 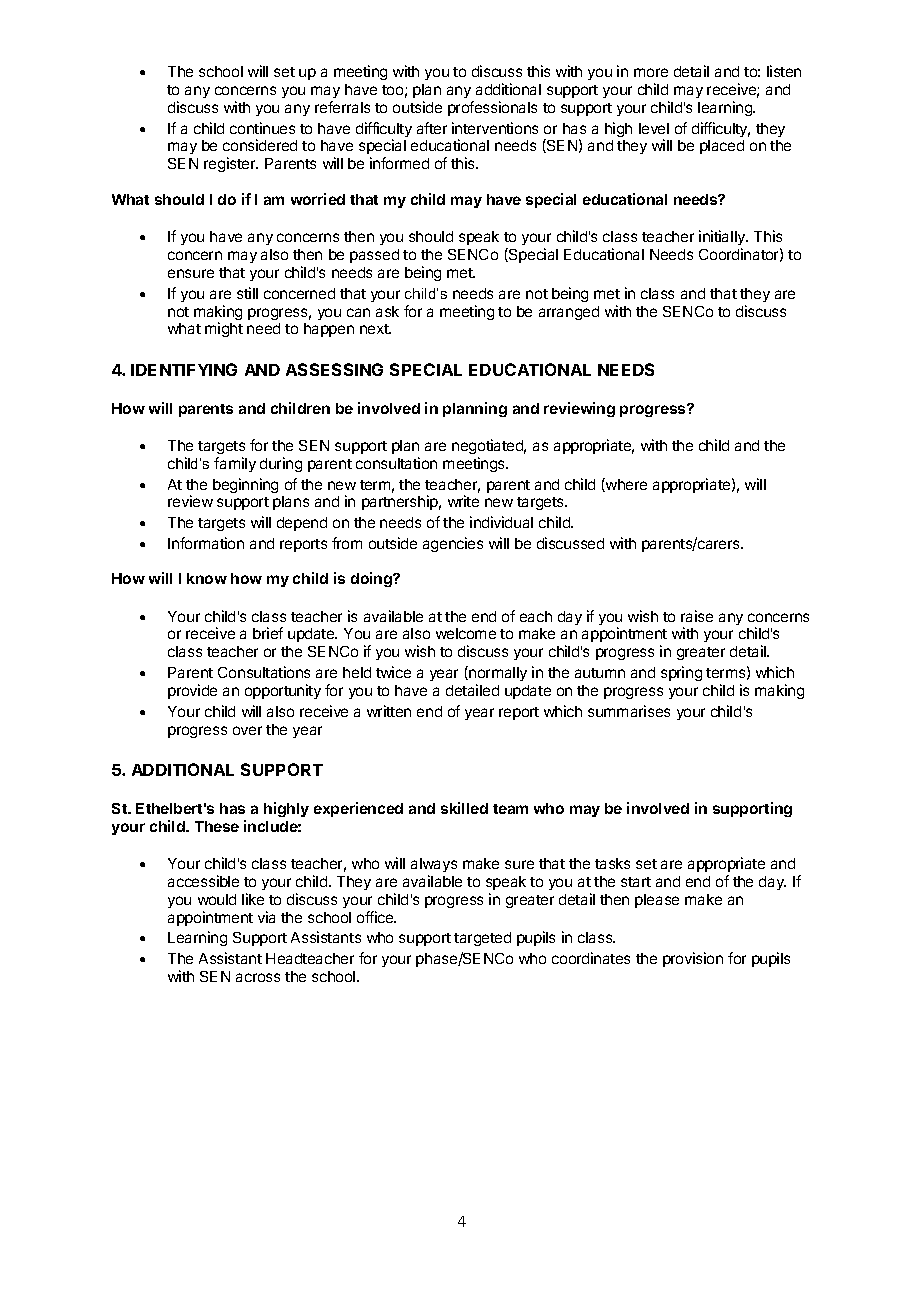 I want to click on professionals, so click(x=492, y=108).
